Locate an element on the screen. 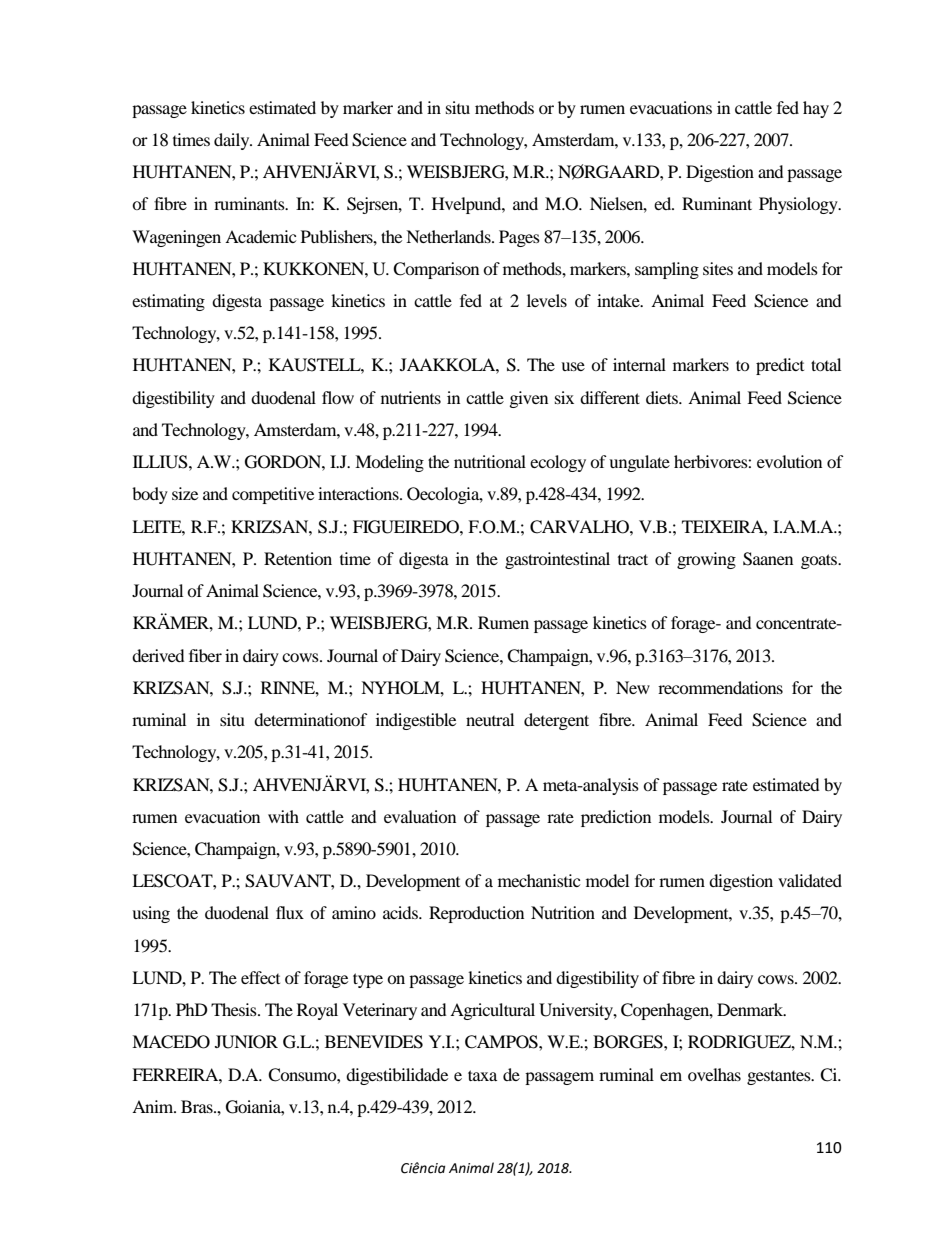  competitive is located at coordinates (273, 495).
